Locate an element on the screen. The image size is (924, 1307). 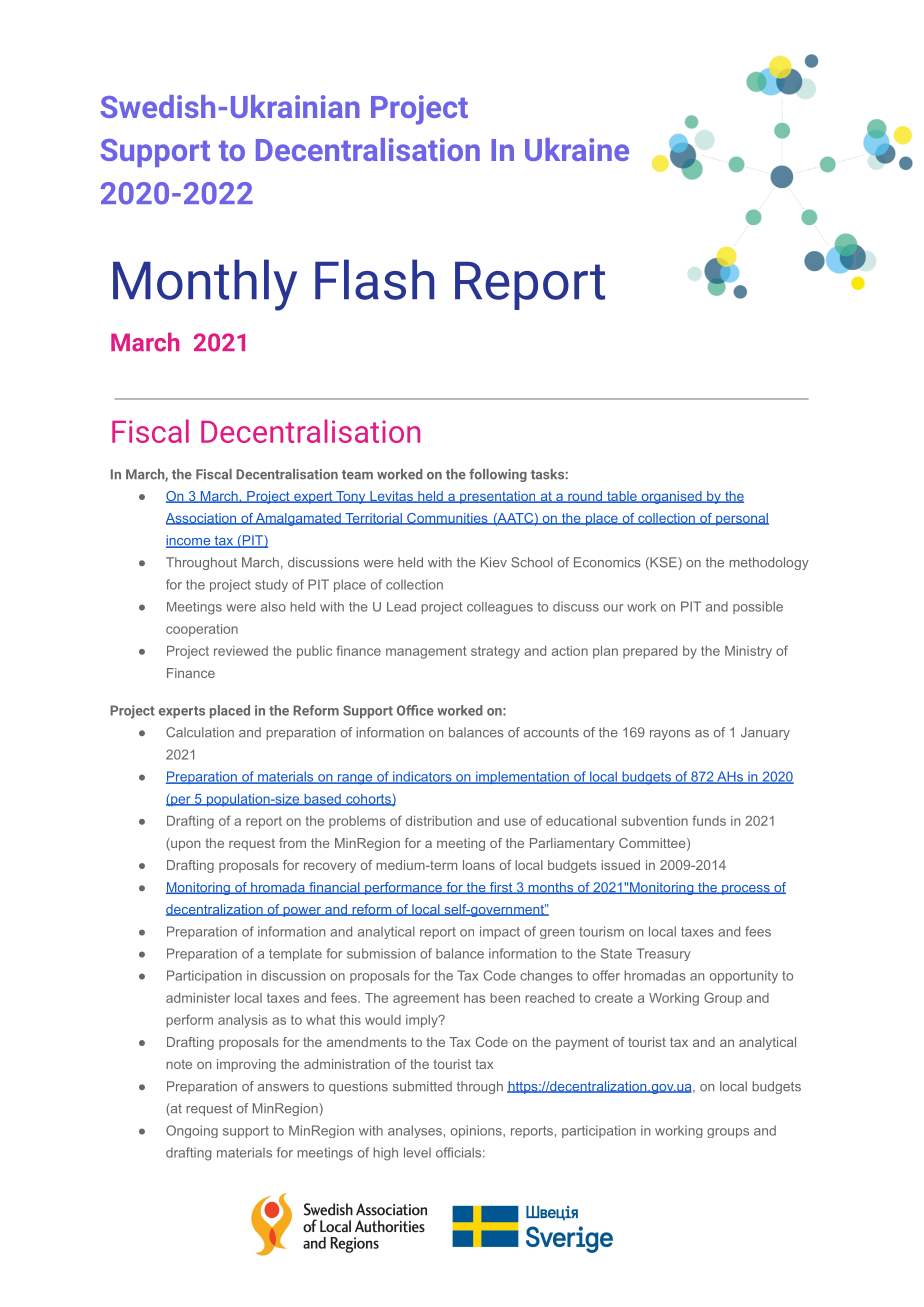
Ukraine is located at coordinates (577, 149).
